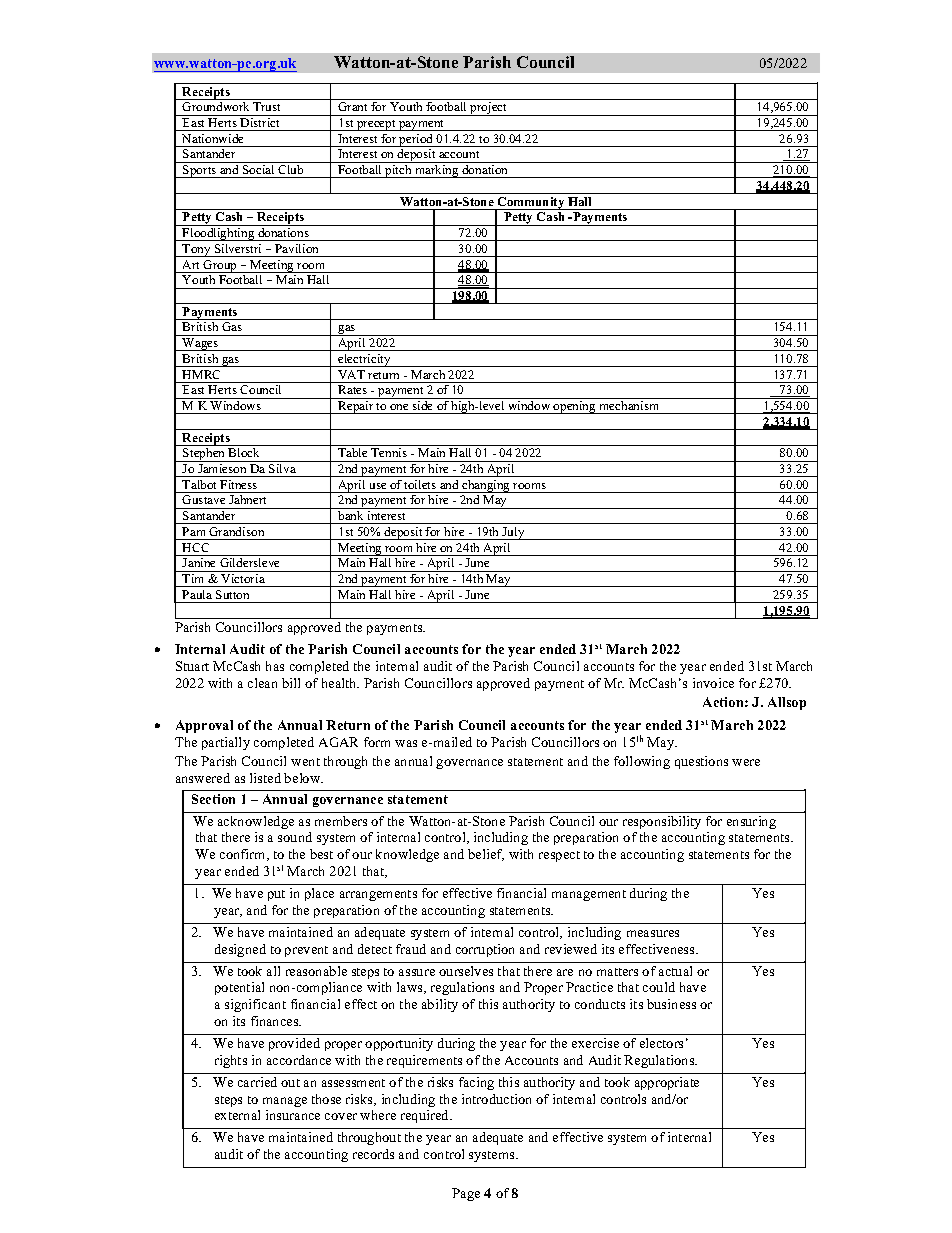 The image size is (952, 1233). I want to click on external, so click(237, 1115).
